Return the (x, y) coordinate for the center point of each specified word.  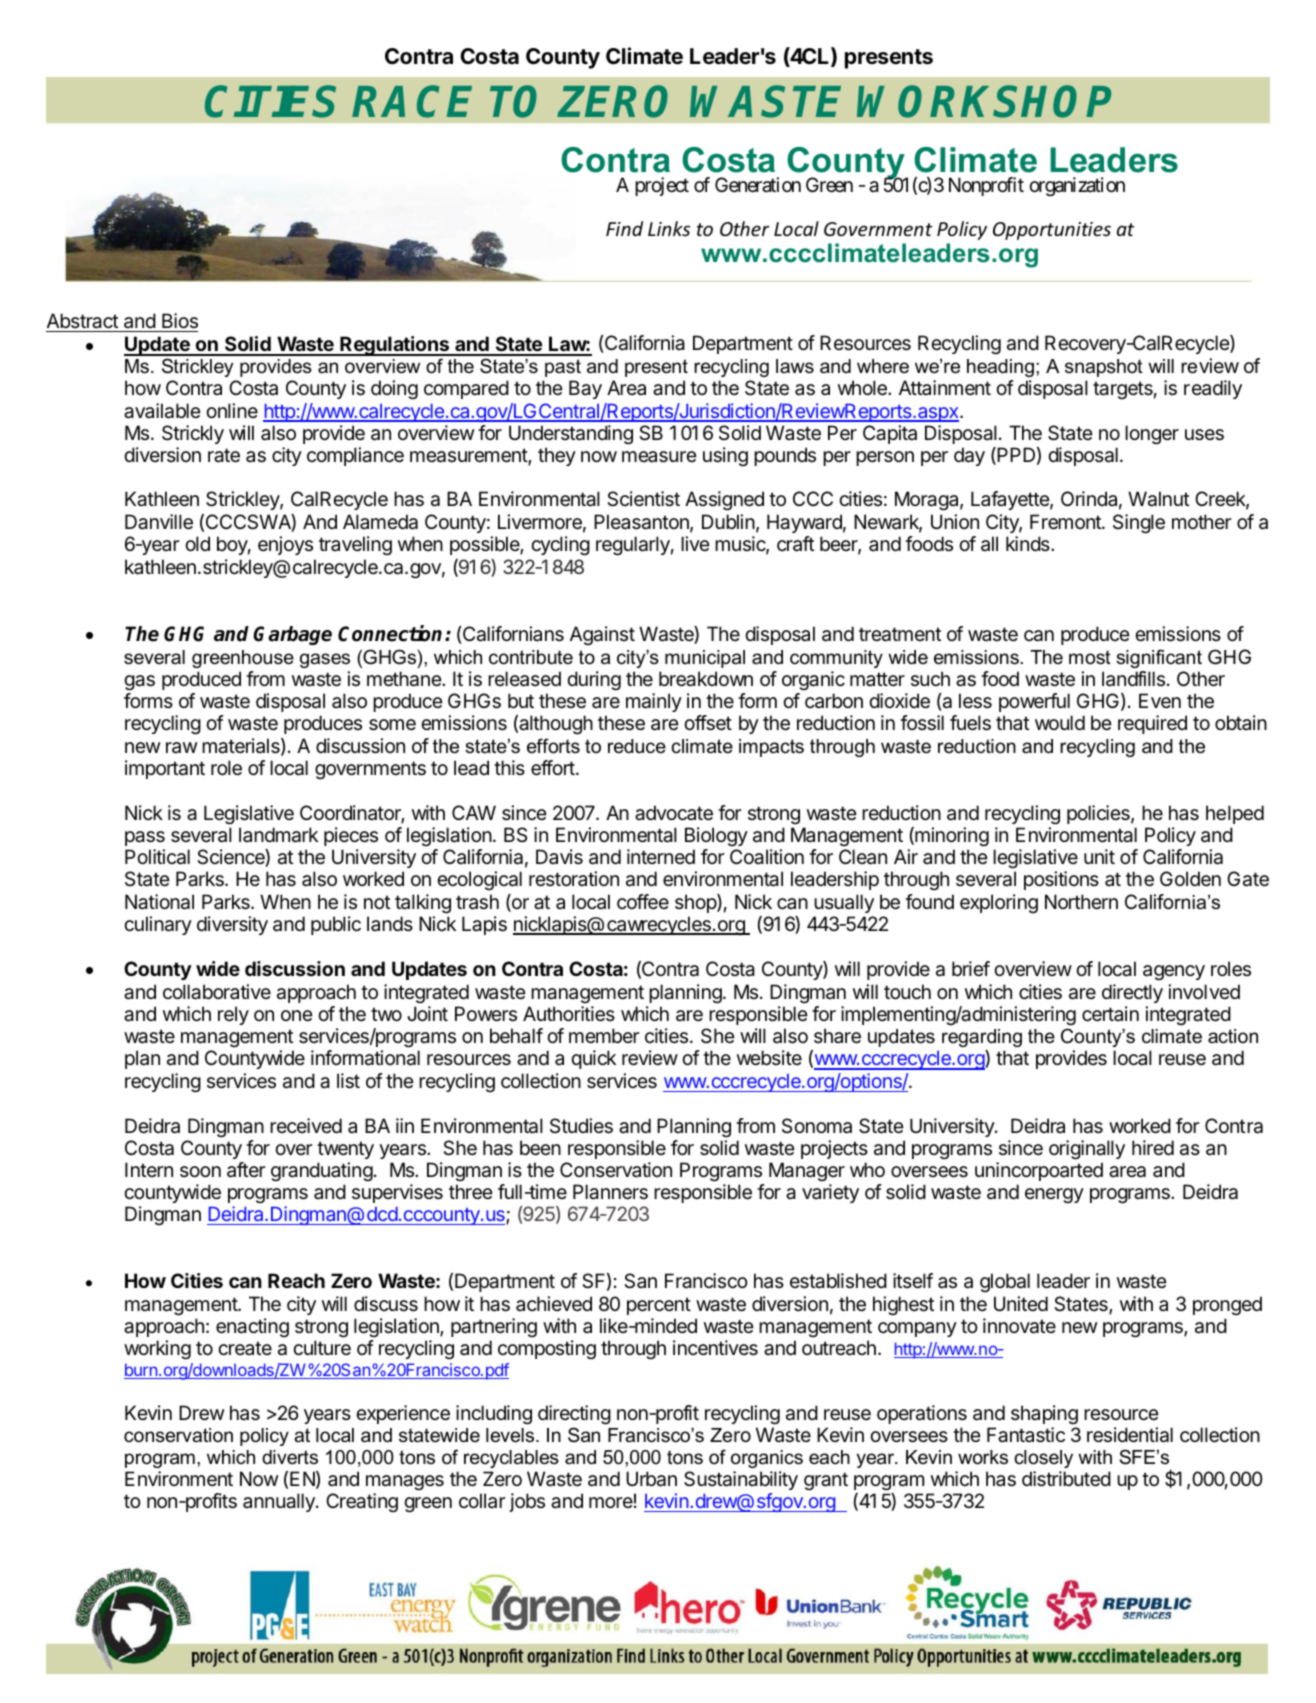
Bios (179, 322)
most (1090, 657)
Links (669, 228)
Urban (651, 1479)
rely (233, 1015)
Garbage (292, 635)
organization (1077, 187)
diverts (290, 1457)
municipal (705, 659)
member (604, 1035)
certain (1110, 1014)
